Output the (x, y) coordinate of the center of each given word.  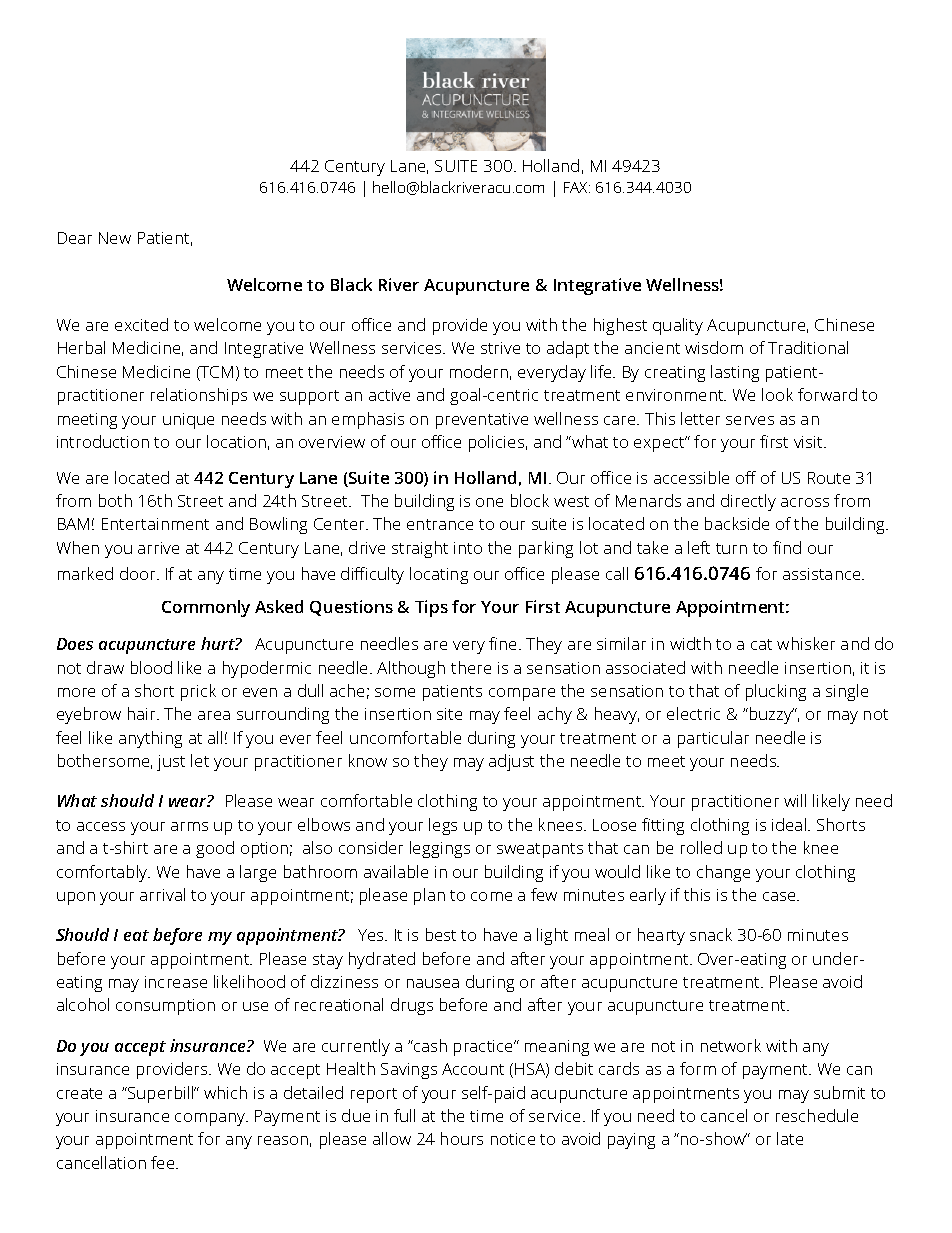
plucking (776, 692)
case (780, 896)
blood (151, 667)
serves (750, 420)
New (115, 238)
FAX (577, 187)
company (211, 1119)
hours (462, 1138)
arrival (162, 894)
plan (429, 896)
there (471, 667)
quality (678, 326)
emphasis (368, 420)
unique (188, 421)
